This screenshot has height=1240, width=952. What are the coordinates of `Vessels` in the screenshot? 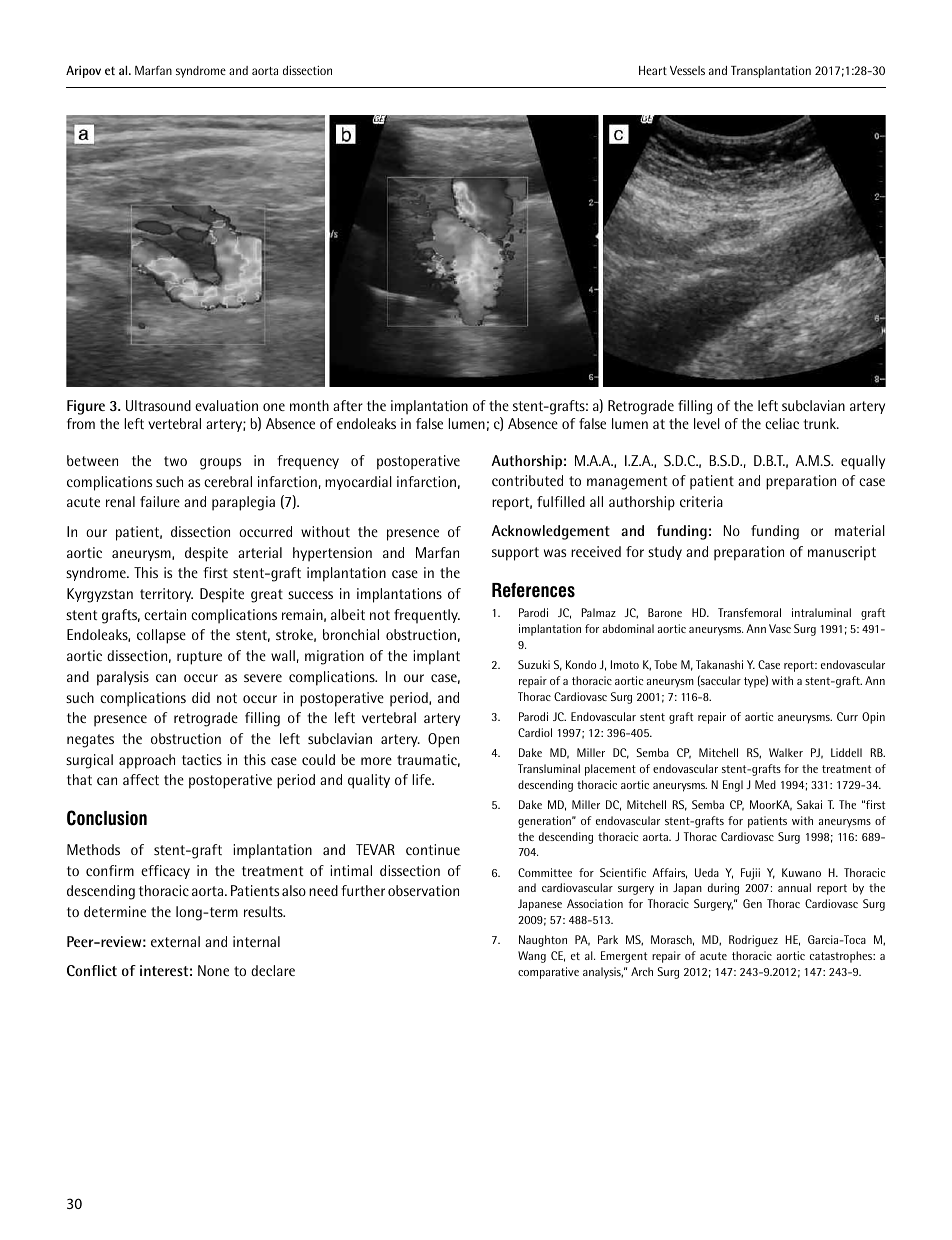 It's located at (687, 70).
